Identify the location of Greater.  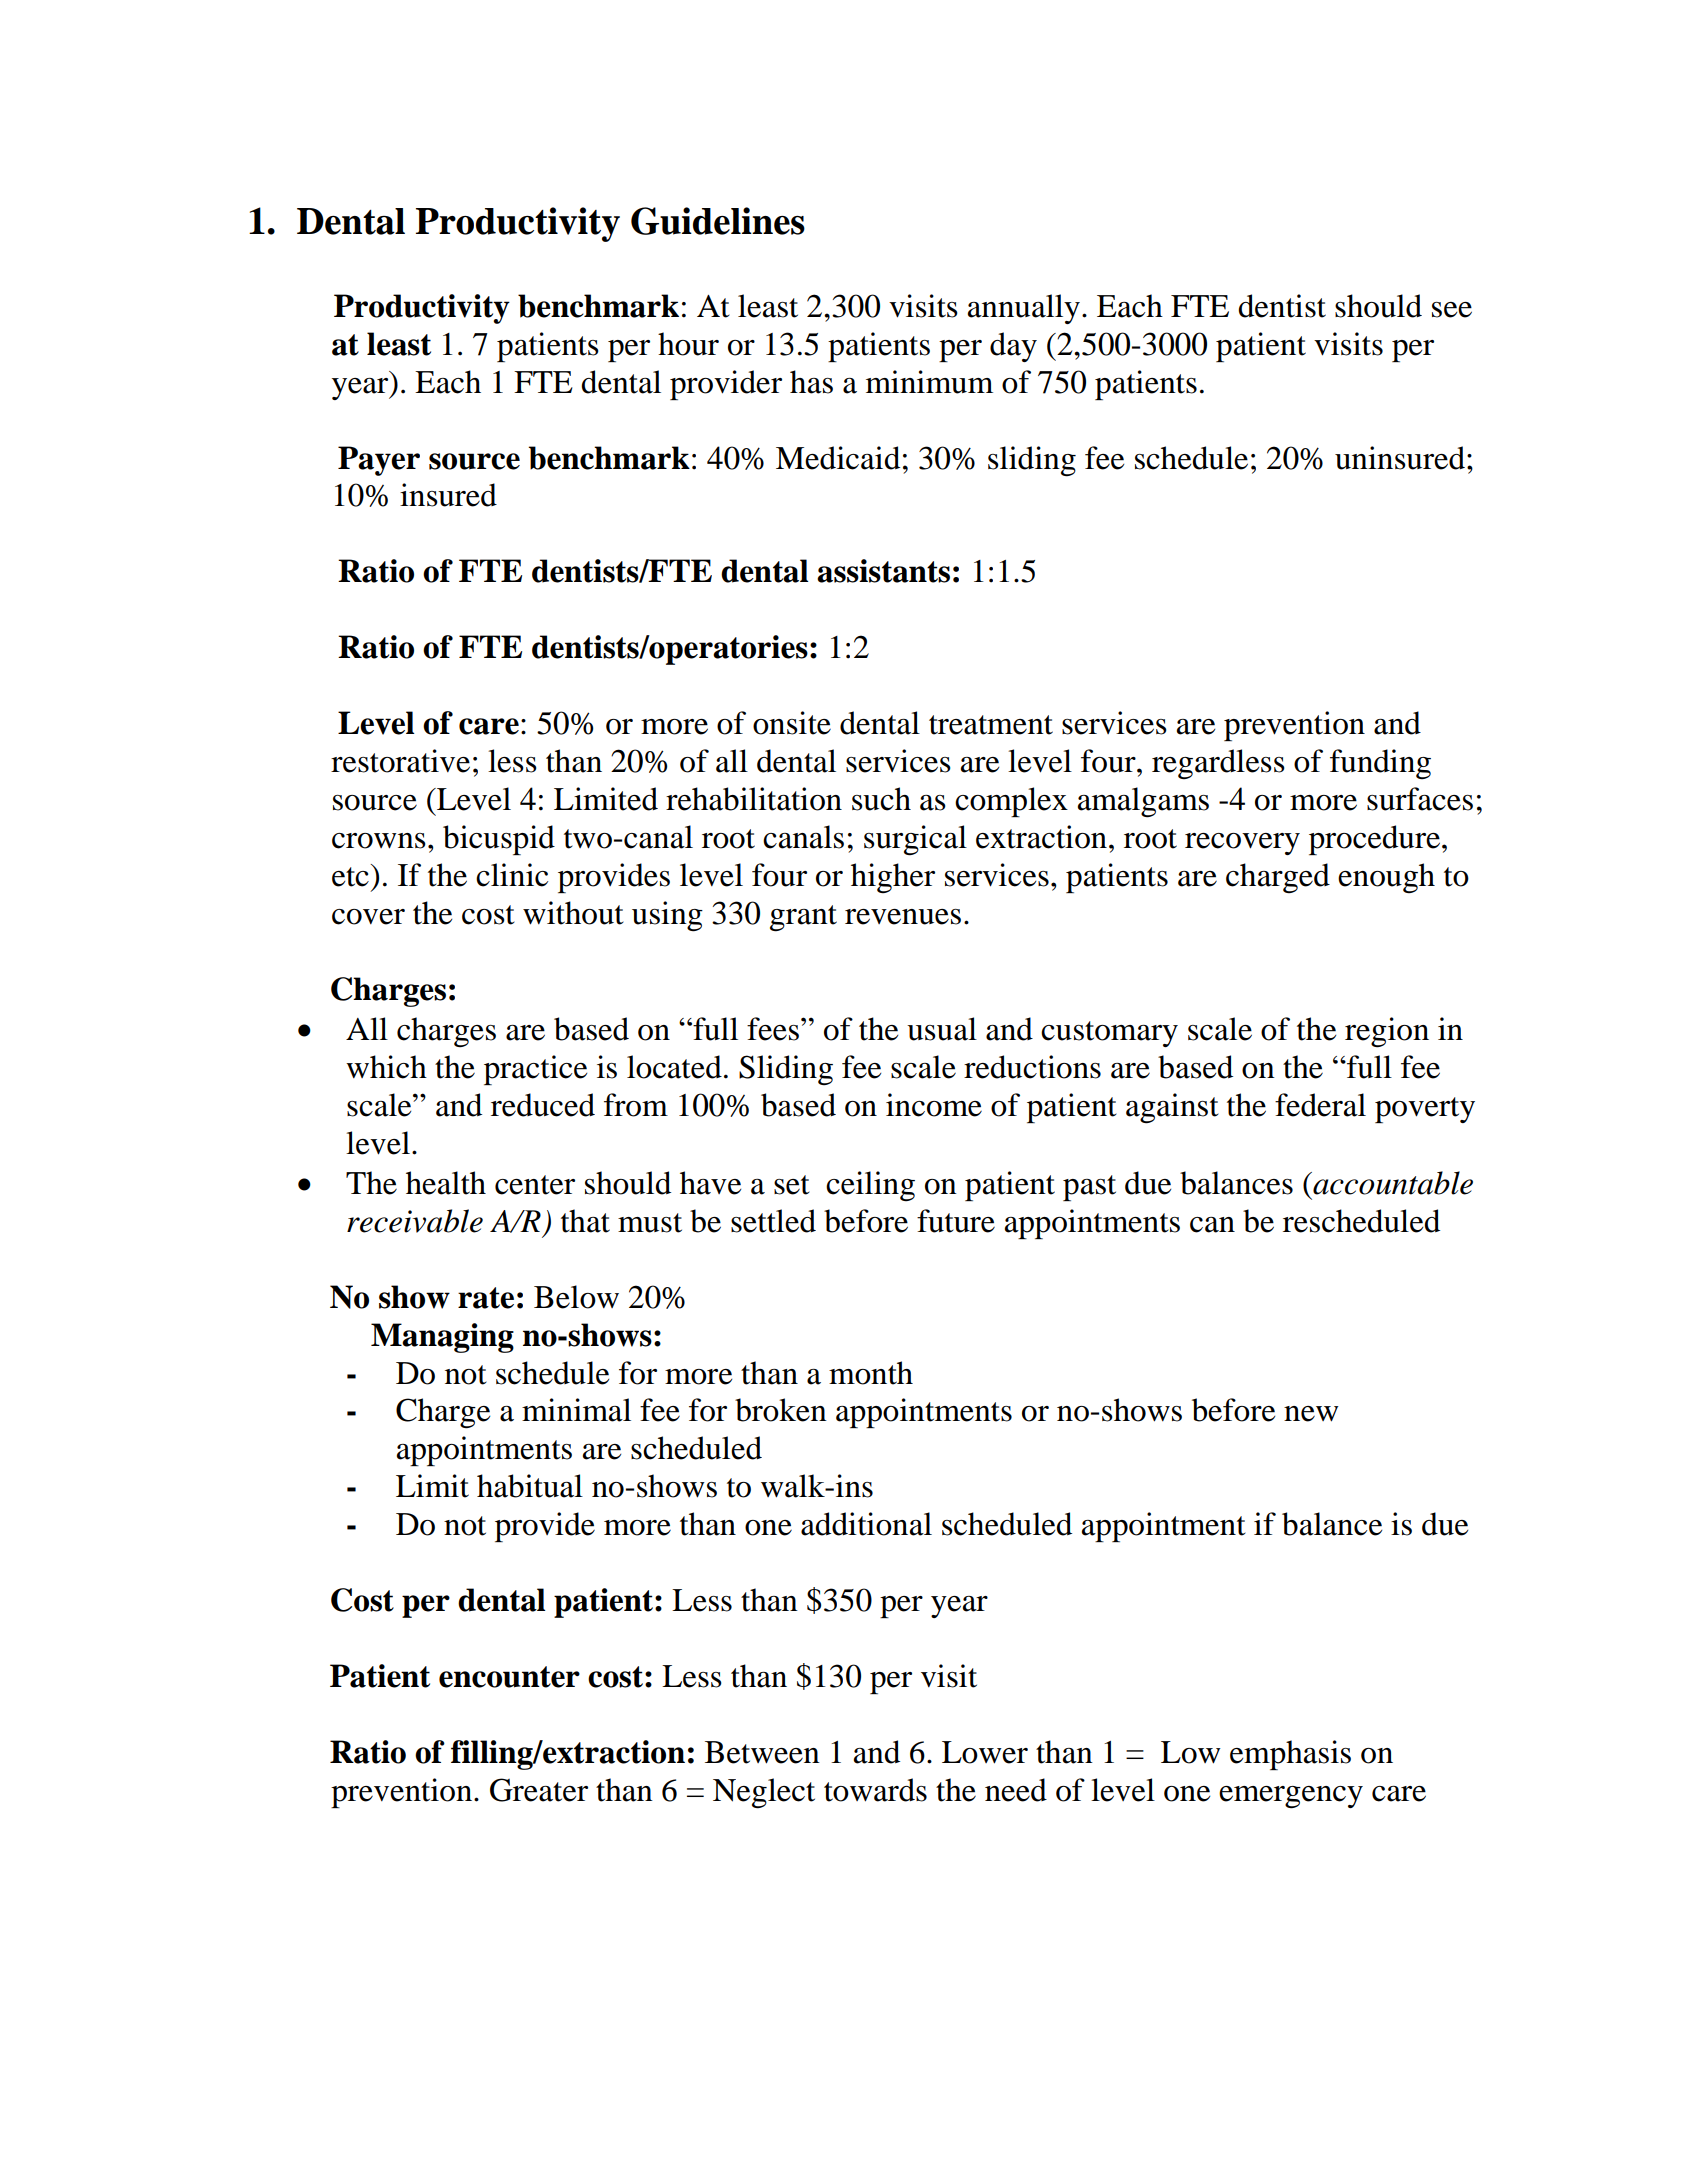
(539, 1790).
